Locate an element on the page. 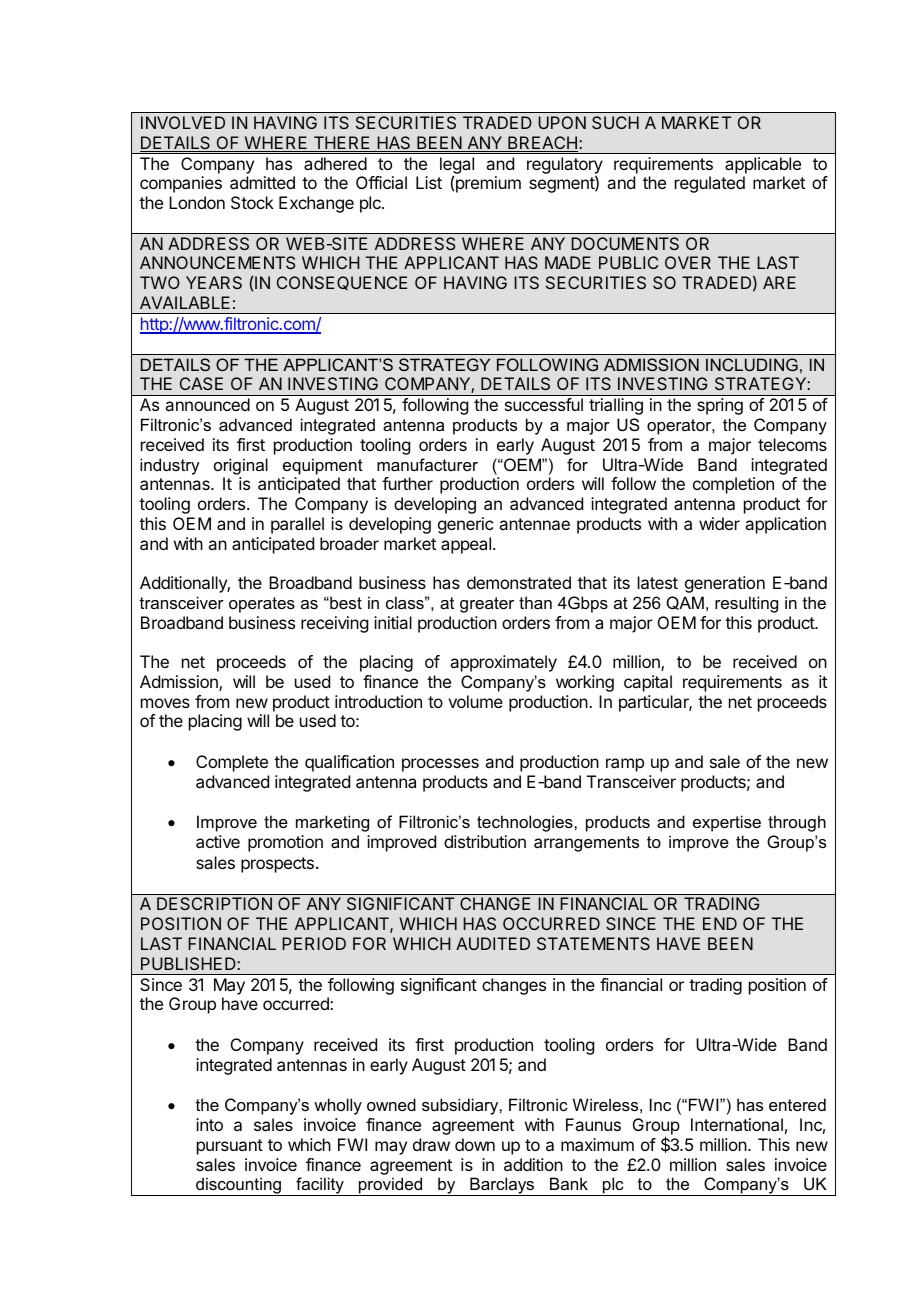 This page has width=924, height=1308. generic is located at coordinates (465, 525).
